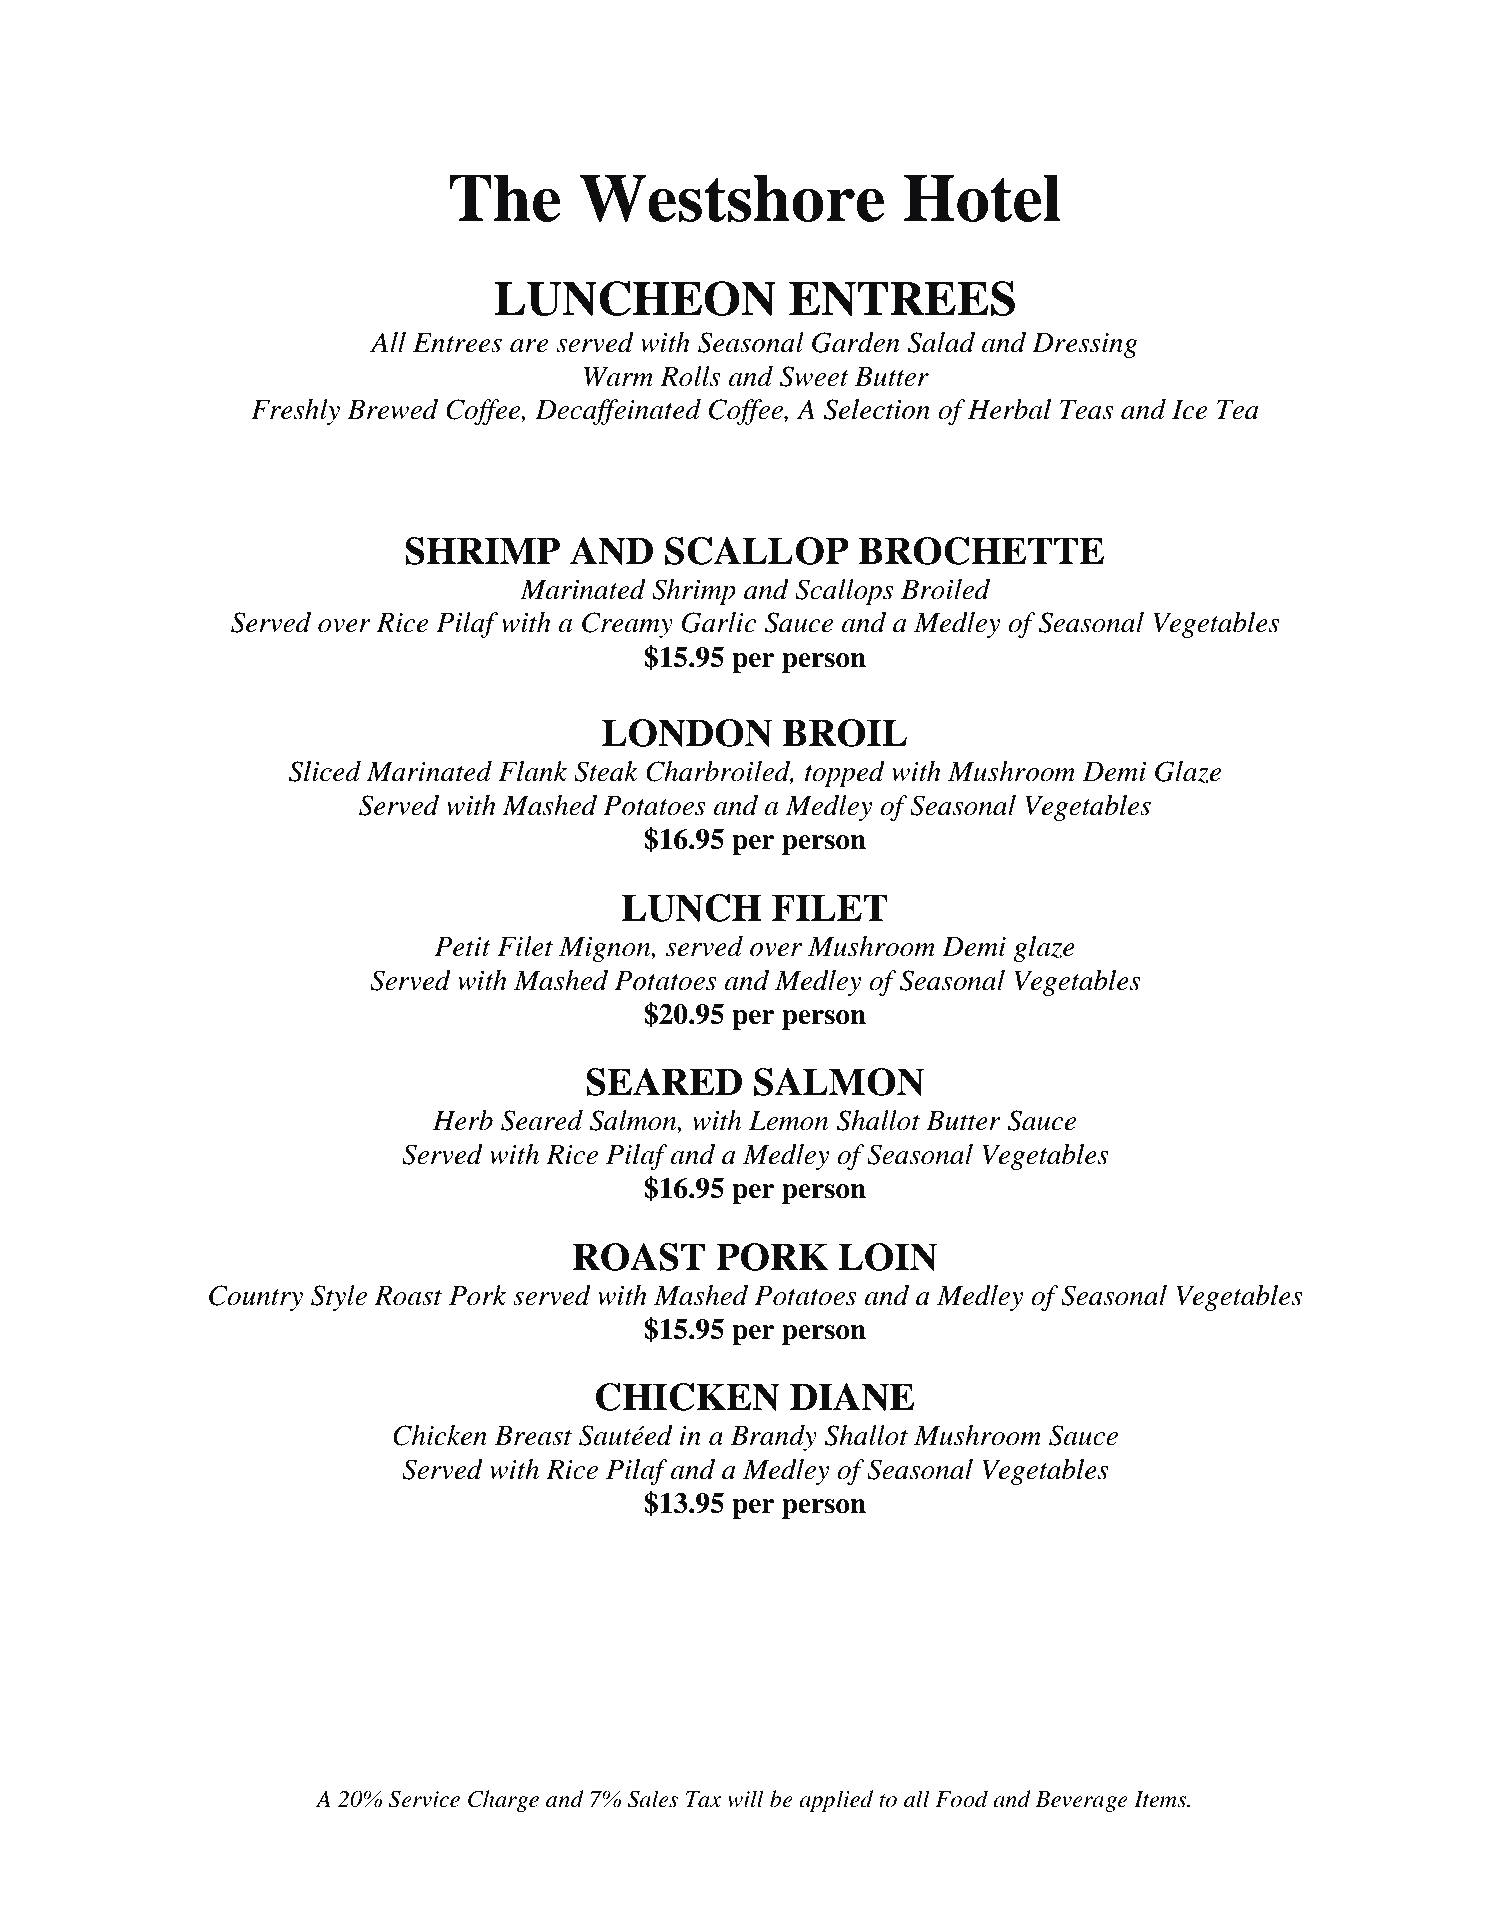 The height and width of the document is (1932, 1493). I want to click on Hotel, so click(982, 198).
